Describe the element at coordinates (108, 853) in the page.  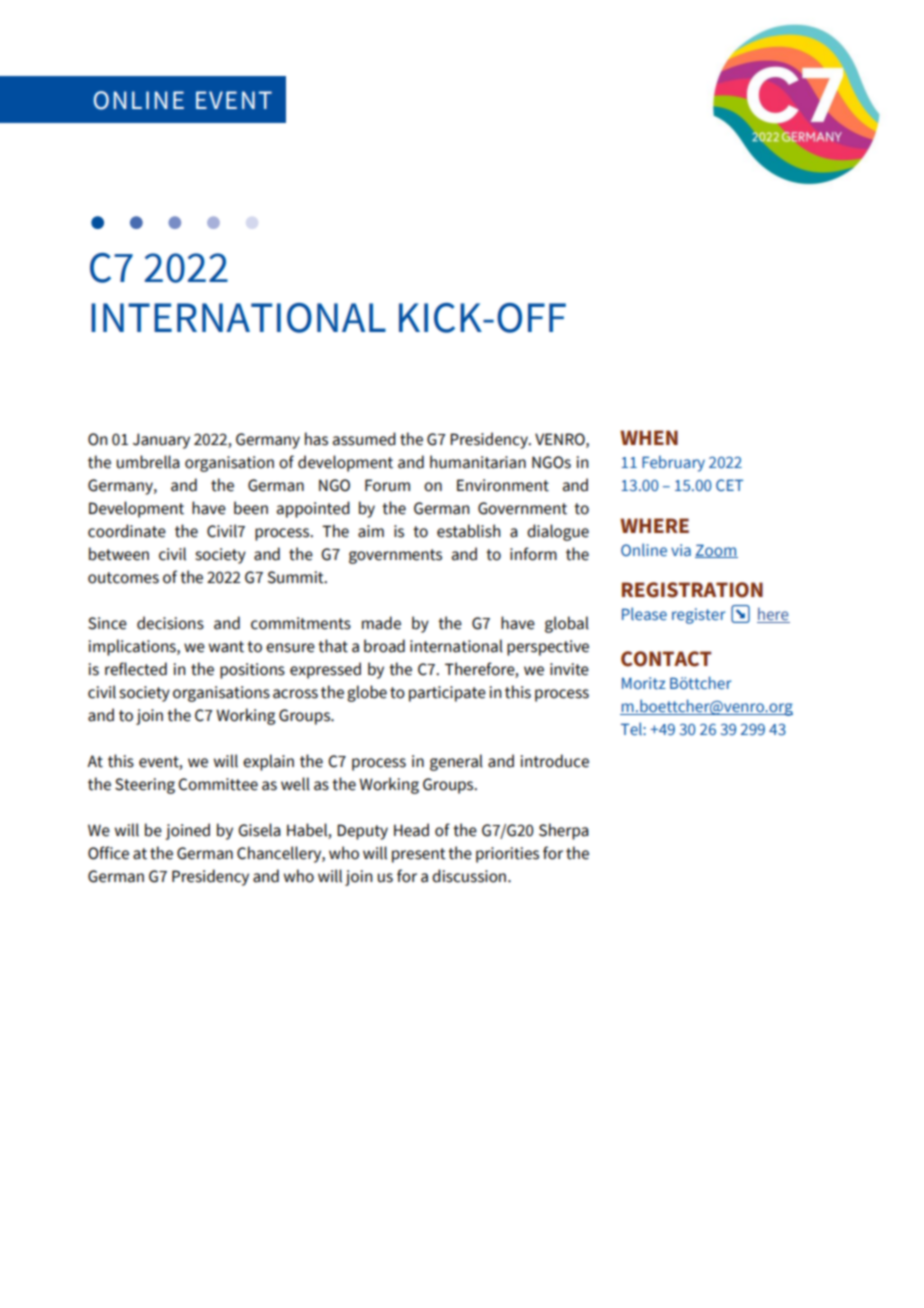
I see `Office` at that location.
